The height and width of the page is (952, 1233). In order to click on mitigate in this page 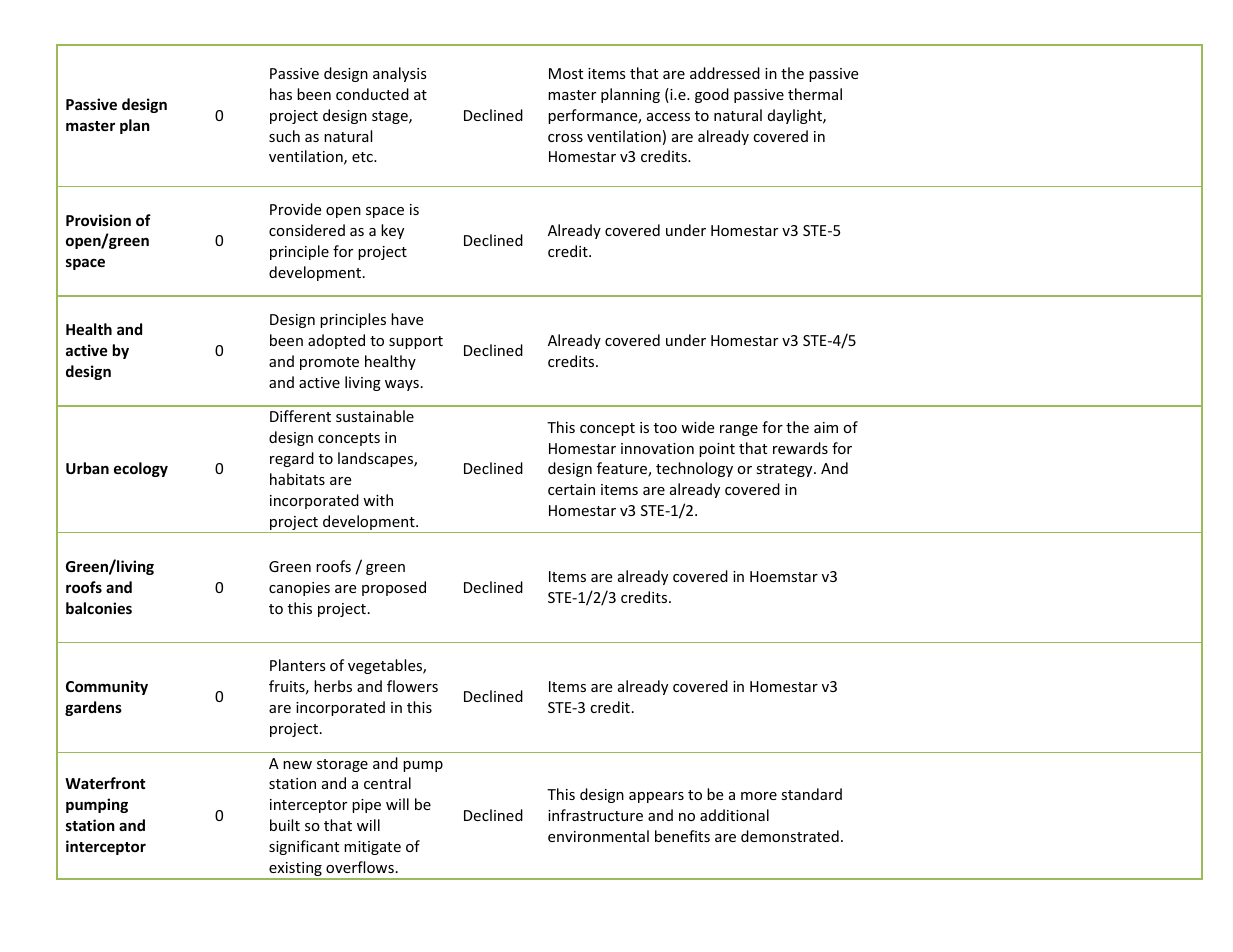, I will do `click(372, 848)`.
